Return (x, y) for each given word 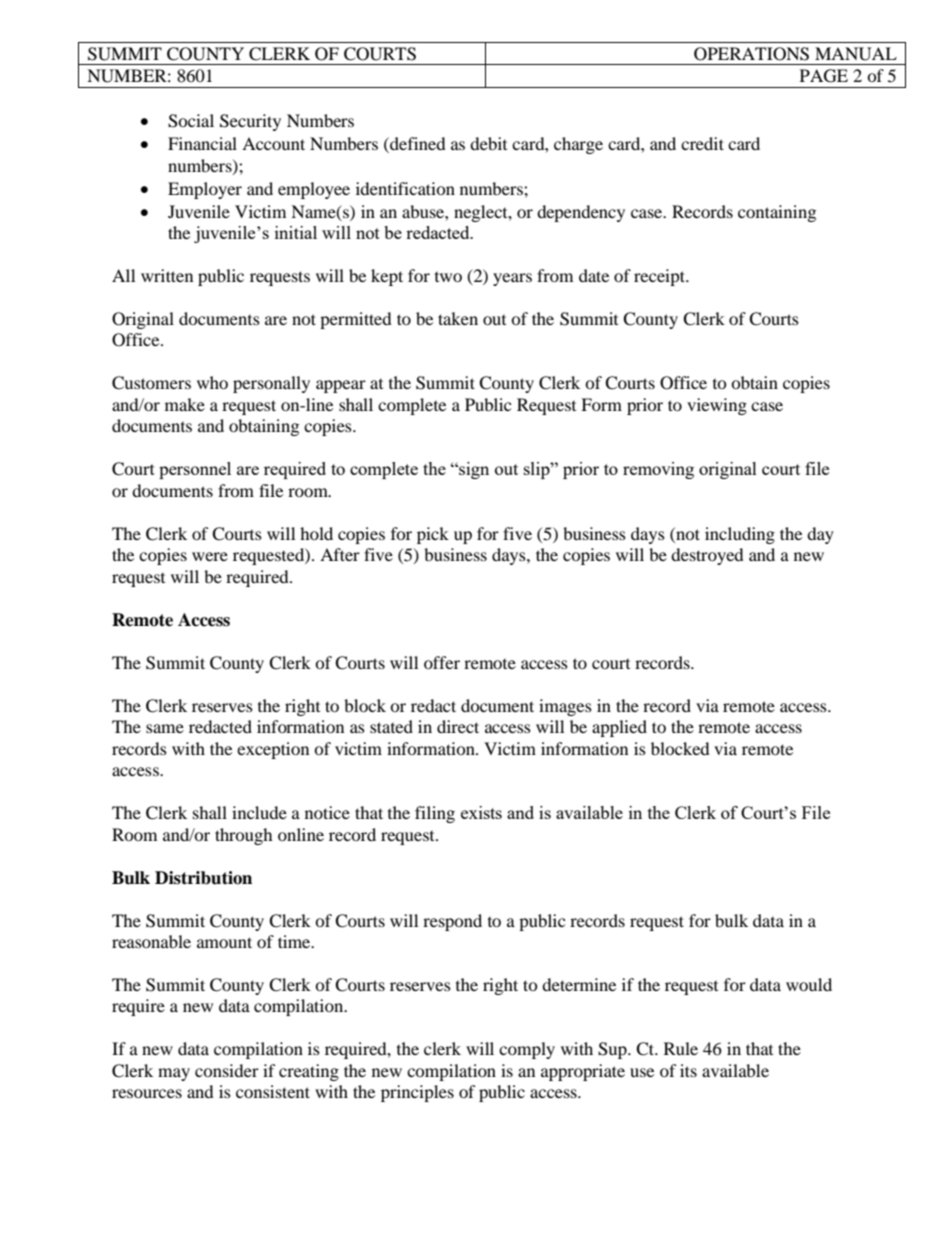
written (167, 275)
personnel (195, 470)
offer (442, 662)
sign (473, 470)
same (165, 728)
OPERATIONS (751, 54)
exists (481, 812)
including (740, 535)
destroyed (707, 556)
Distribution (203, 878)
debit (488, 143)
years (512, 279)
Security (250, 122)
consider (227, 1070)
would (809, 984)
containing (777, 213)
